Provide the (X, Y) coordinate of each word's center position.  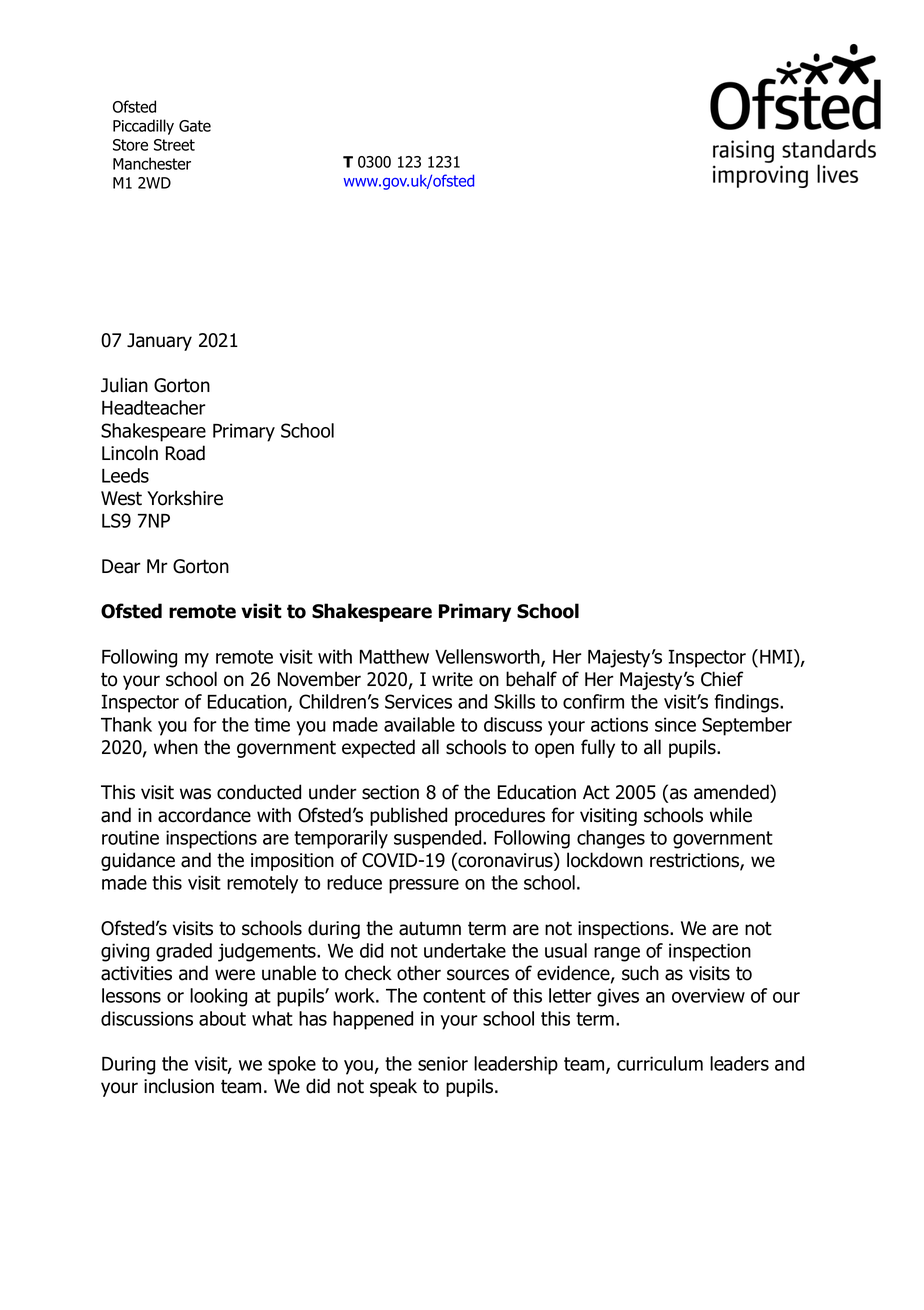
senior (443, 1063)
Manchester (152, 163)
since (675, 724)
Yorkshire (185, 498)
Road (185, 453)
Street (174, 145)
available (419, 724)
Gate (195, 126)
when (176, 747)
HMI (777, 656)
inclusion (179, 1086)
